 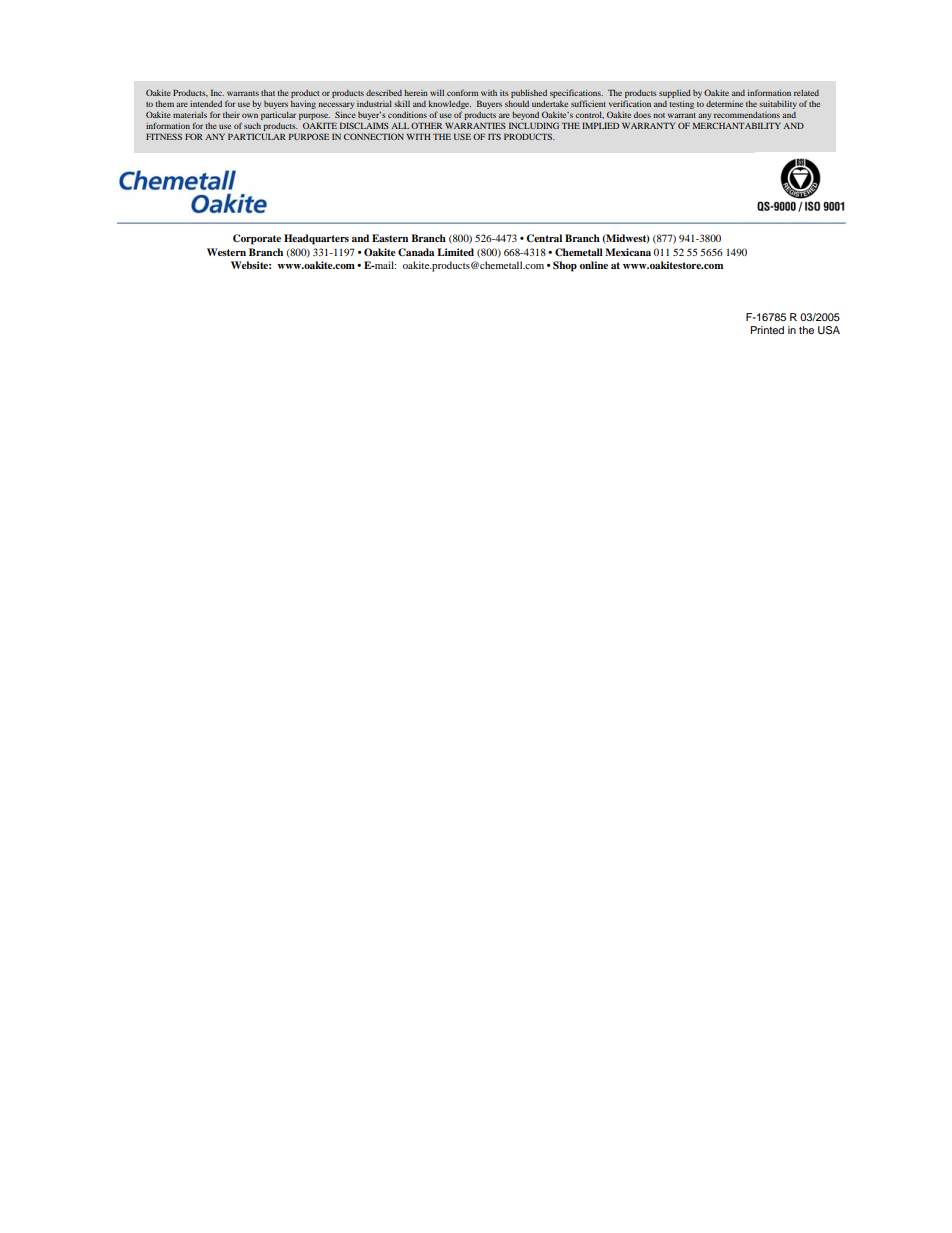 What do you see at coordinates (257, 239) in the document?
I see `Corporate` at bounding box center [257, 239].
